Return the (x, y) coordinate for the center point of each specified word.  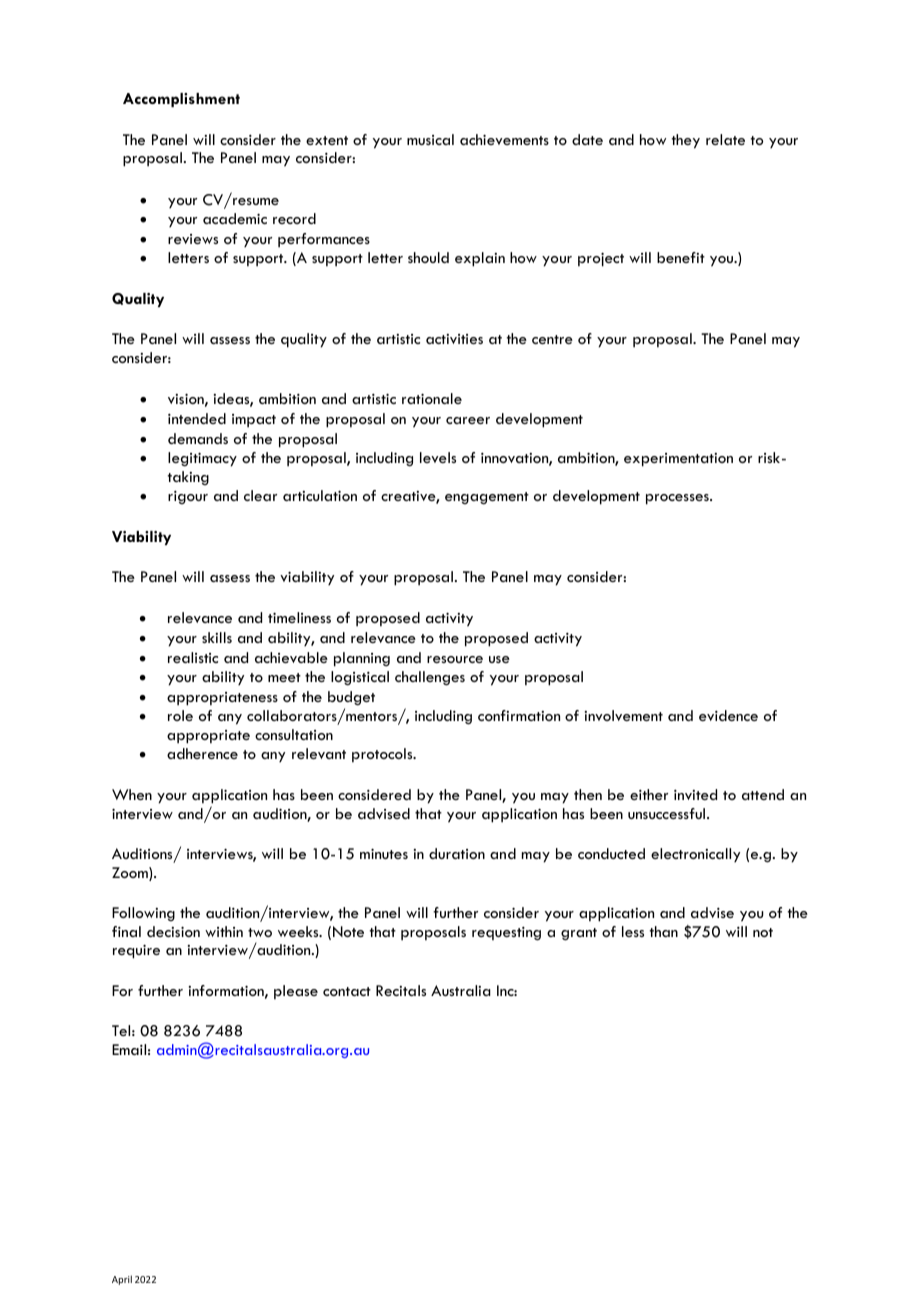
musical (430, 139)
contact (347, 991)
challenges (430, 678)
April (122, 1280)
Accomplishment (181, 100)
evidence (728, 715)
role (180, 715)
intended (197, 418)
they (686, 141)
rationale (432, 398)
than (664, 931)
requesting (506, 934)
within (224, 931)
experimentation (678, 460)
